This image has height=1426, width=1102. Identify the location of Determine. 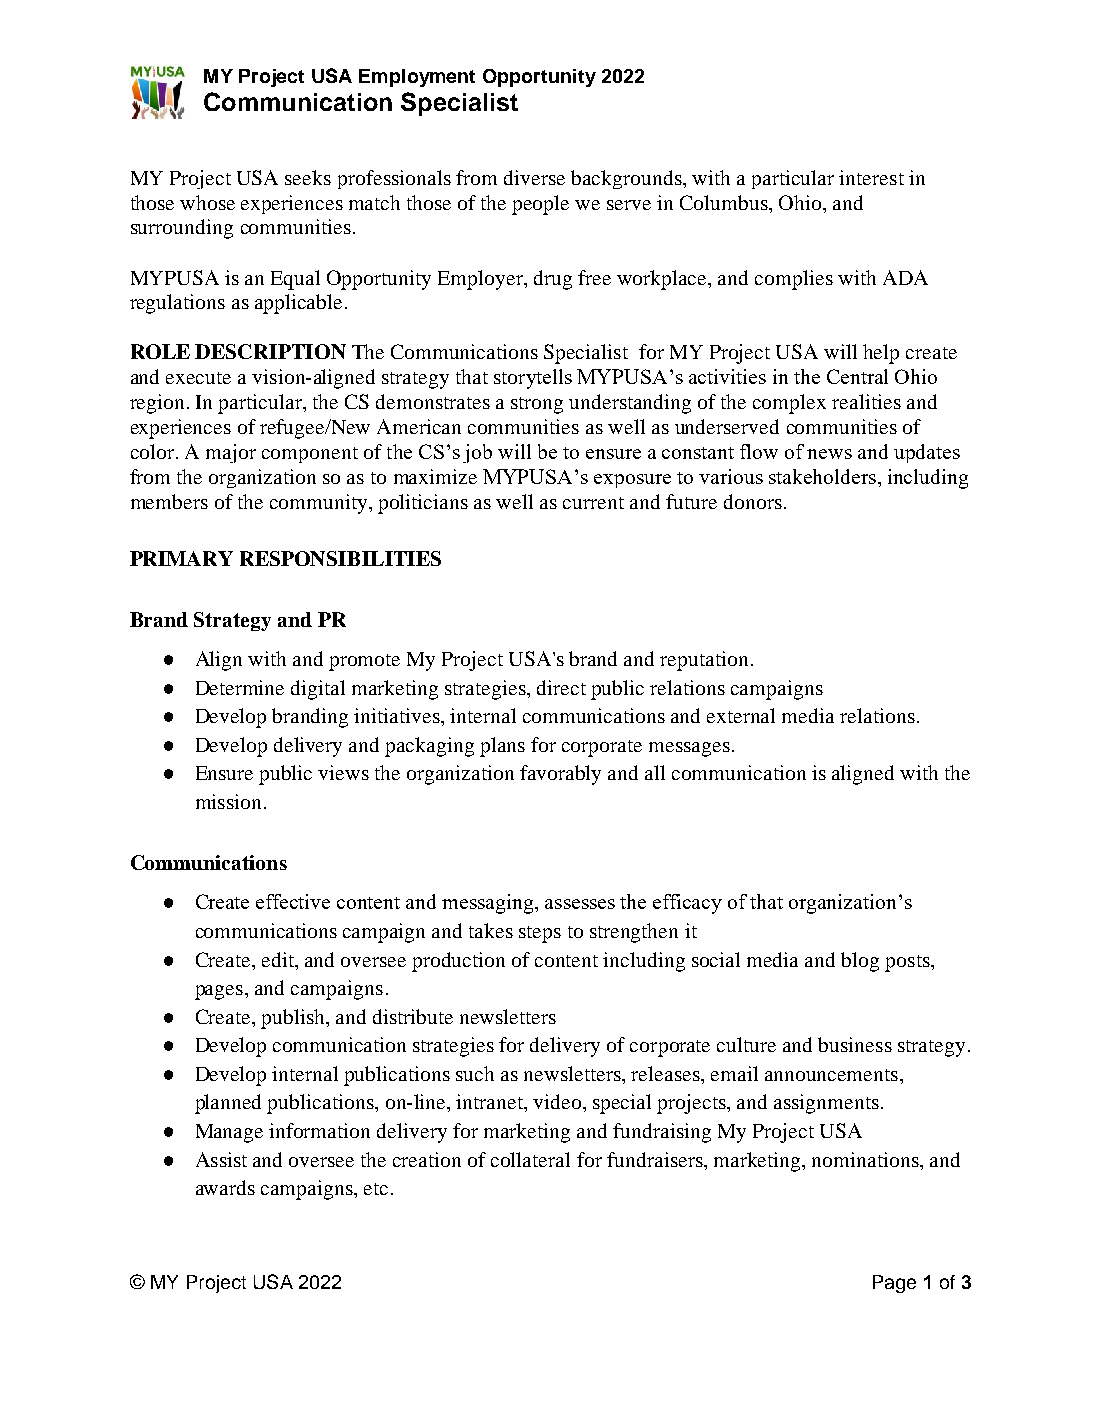
(240, 687).
